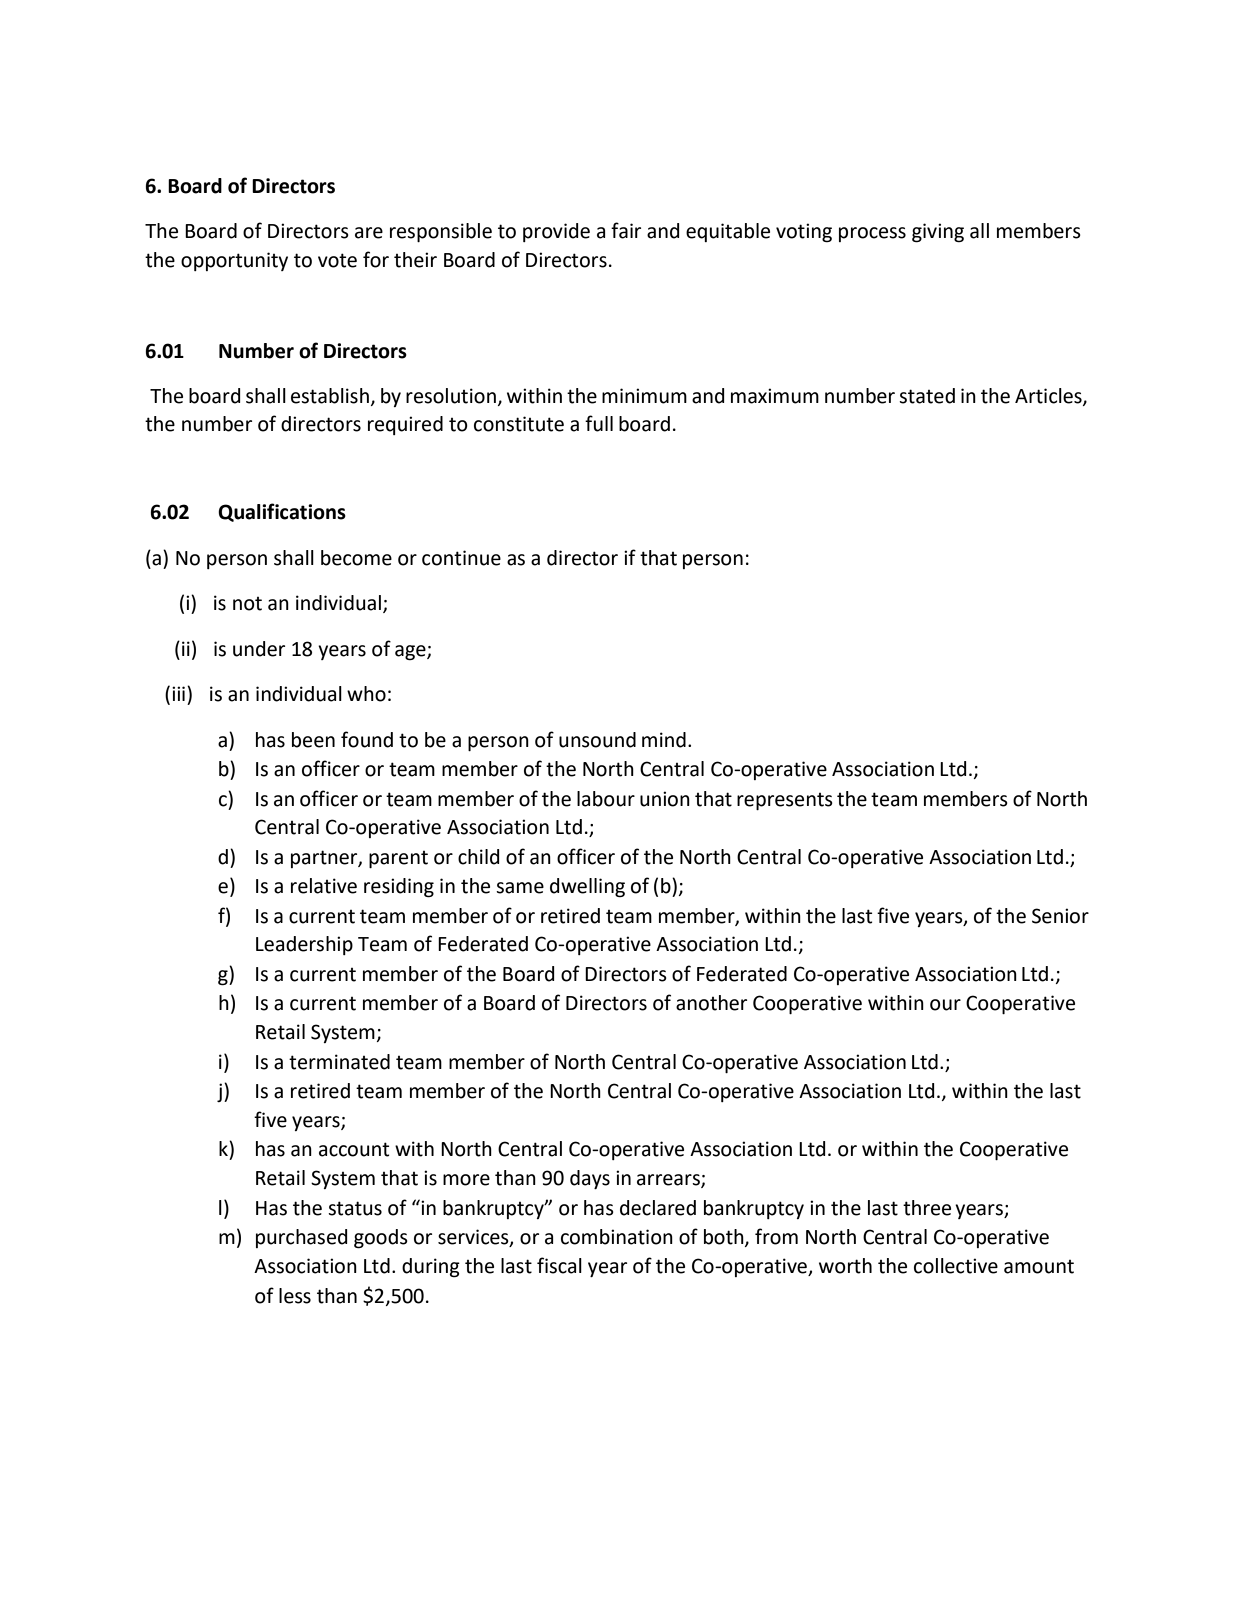  What do you see at coordinates (301, 1238) in the screenshot?
I see `purchased` at bounding box center [301, 1238].
